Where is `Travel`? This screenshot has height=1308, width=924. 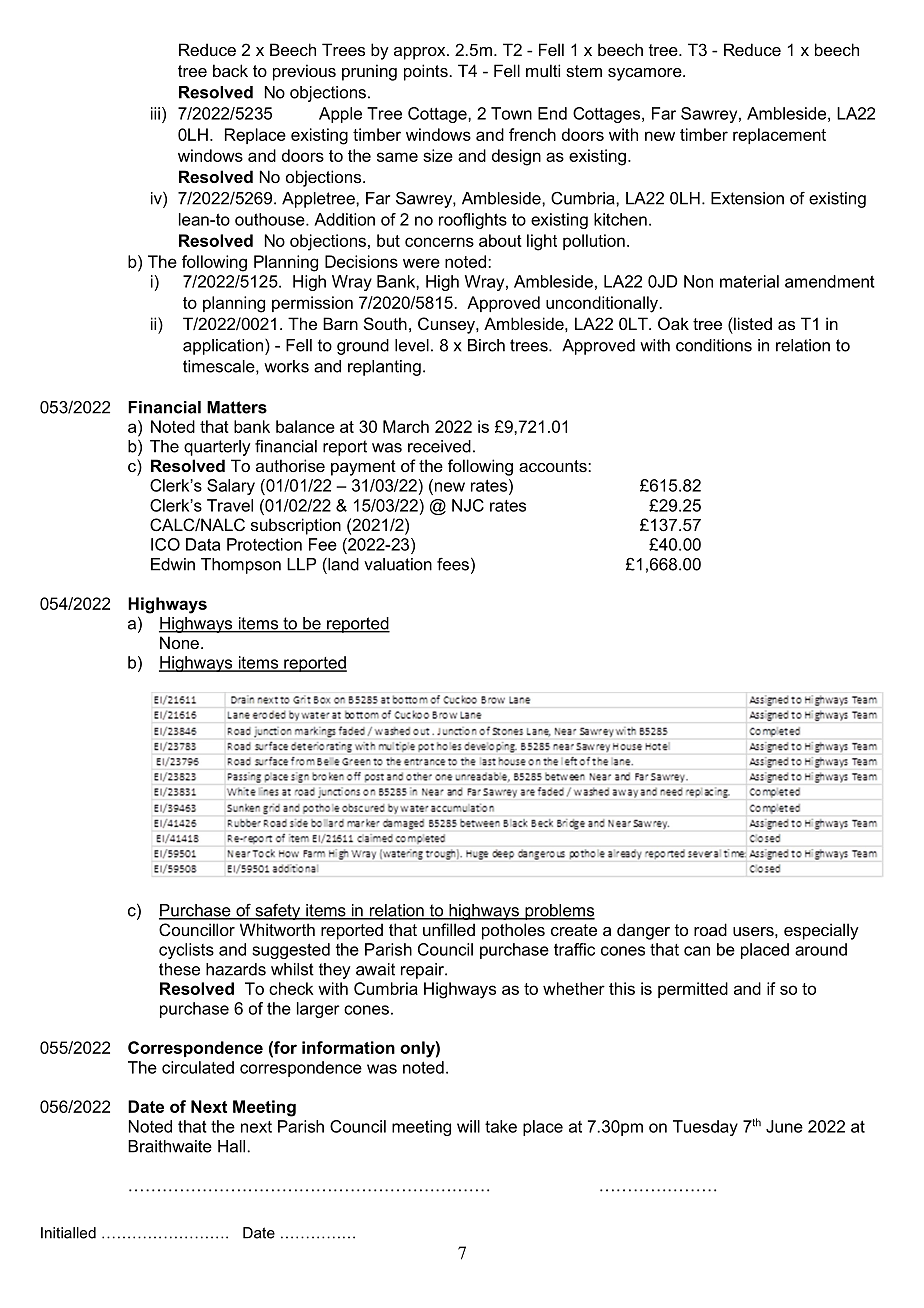
Travel is located at coordinates (230, 505).
